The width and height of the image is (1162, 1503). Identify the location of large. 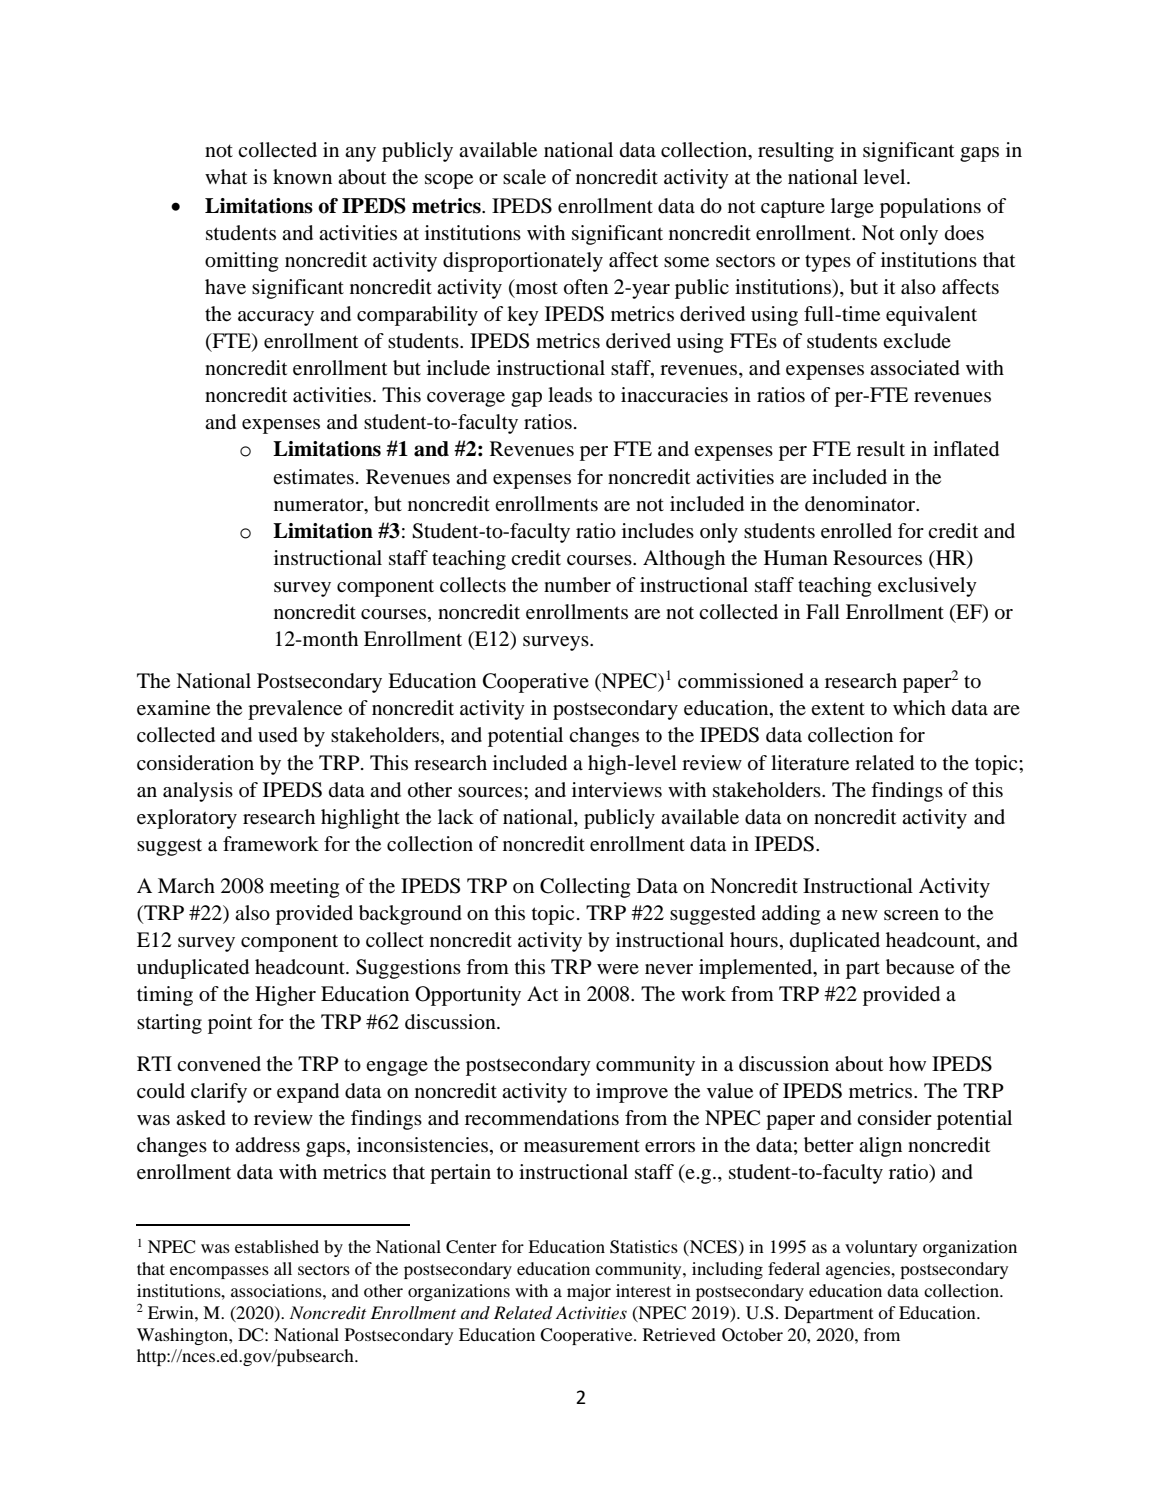
(852, 208).
